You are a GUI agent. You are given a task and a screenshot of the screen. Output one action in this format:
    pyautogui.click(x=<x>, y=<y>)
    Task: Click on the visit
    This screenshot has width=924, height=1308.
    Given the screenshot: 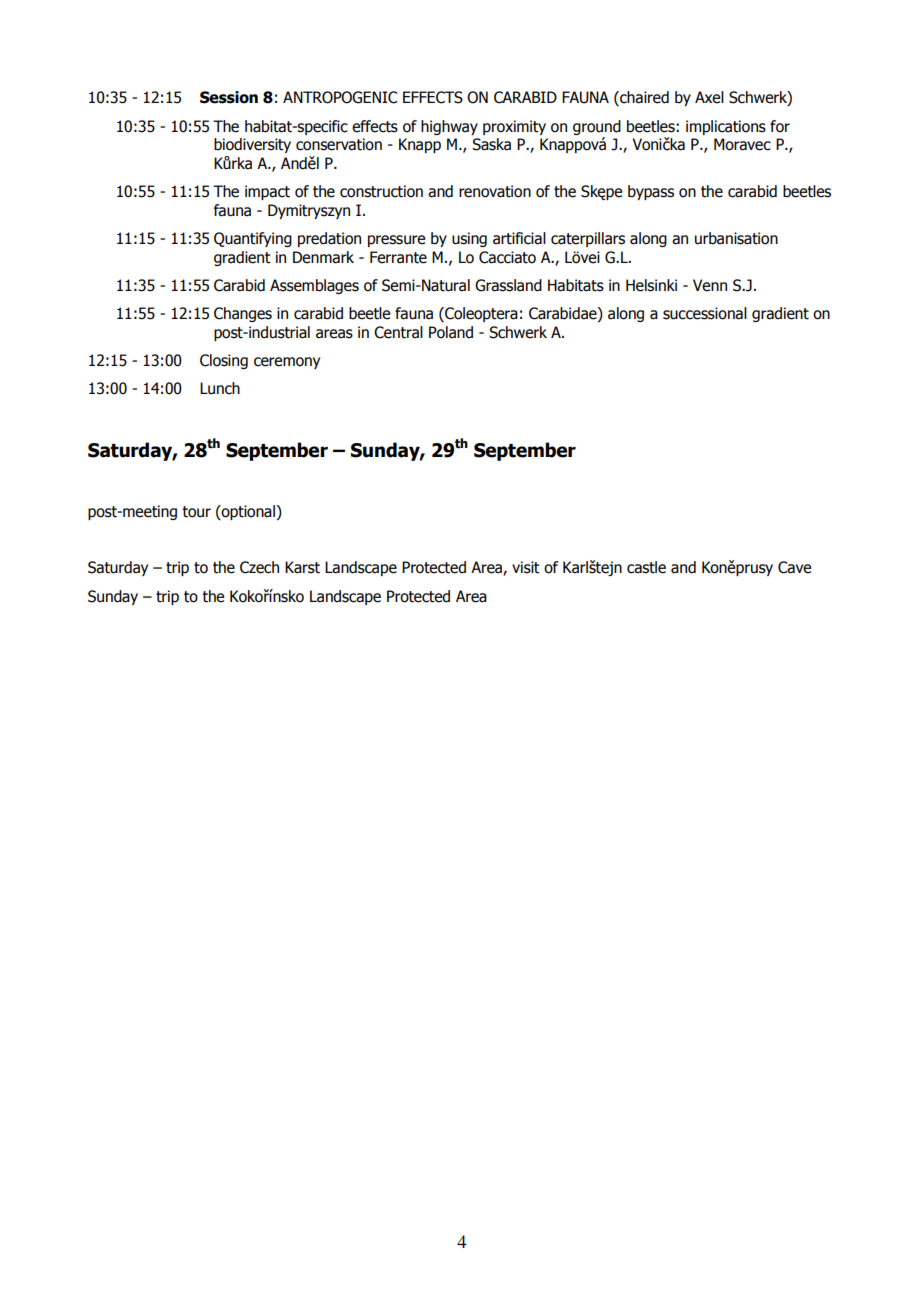 What is the action you would take?
    pyautogui.click(x=526, y=567)
